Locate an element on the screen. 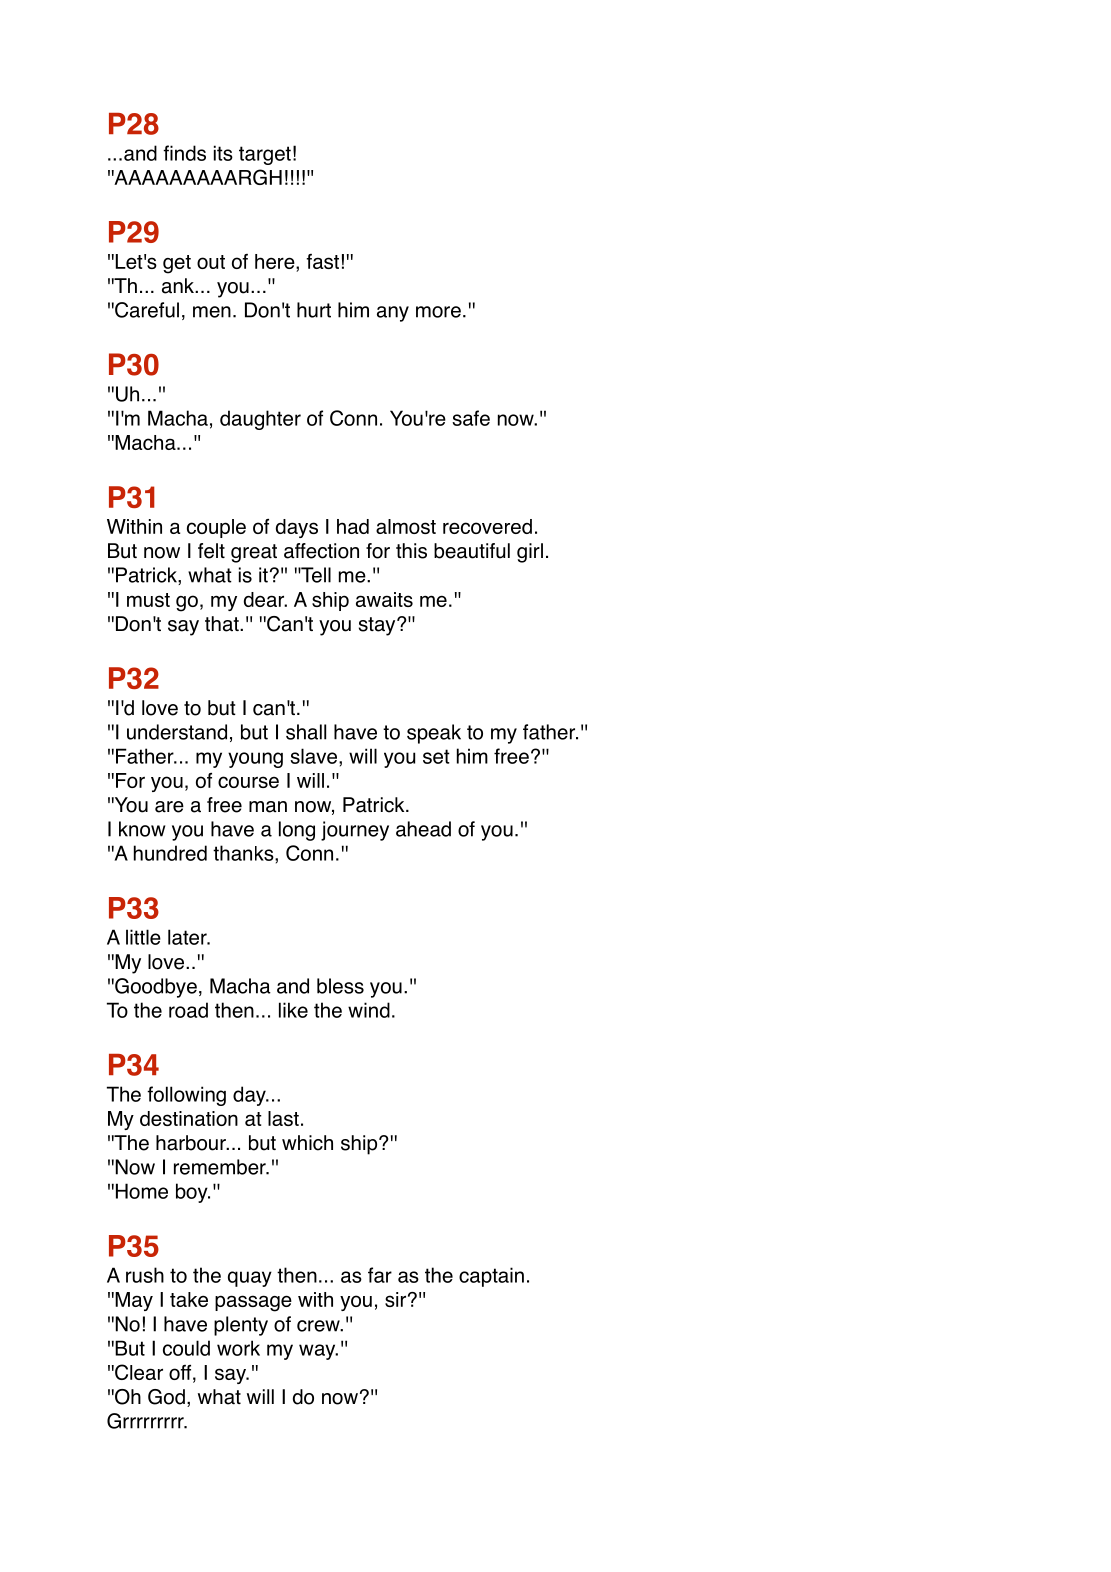  understand is located at coordinates (177, 732).
